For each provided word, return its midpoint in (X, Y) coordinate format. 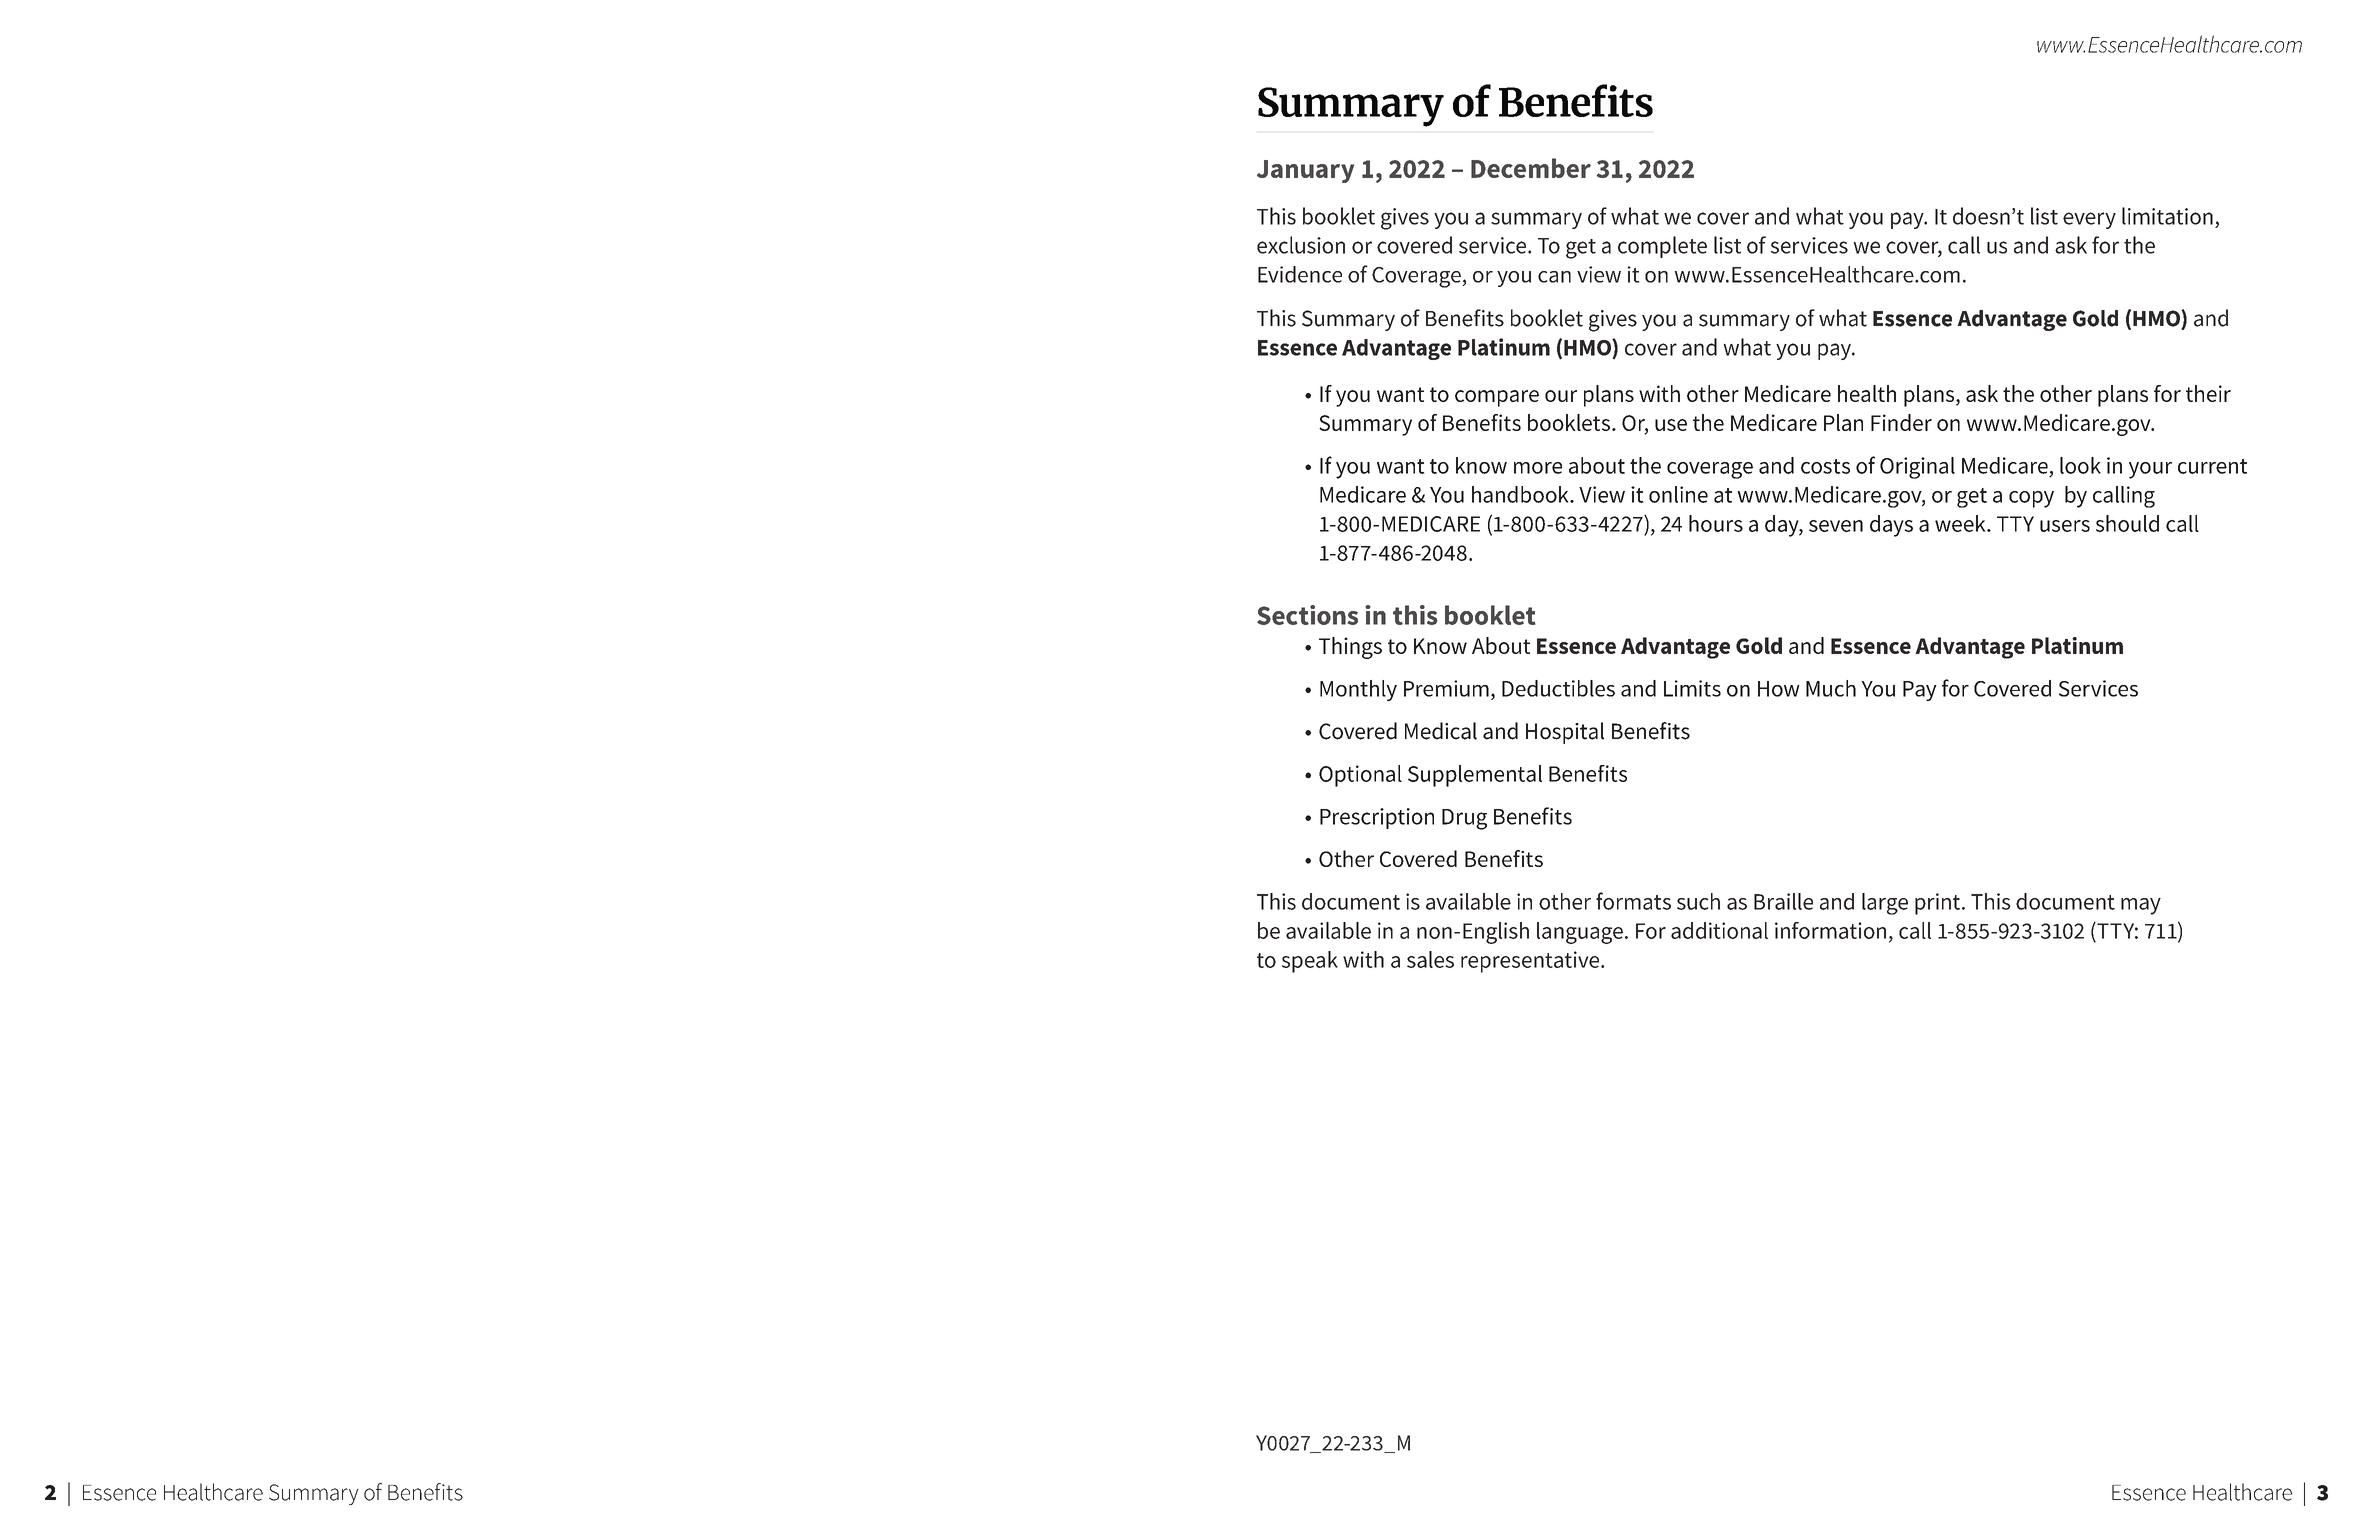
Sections (1307, 615)
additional (1719, 930)
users (2065, 526)
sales (1430, 959)
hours (1716, 523)
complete (1662, 247)
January (1305, 171)
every (2089, 220)
